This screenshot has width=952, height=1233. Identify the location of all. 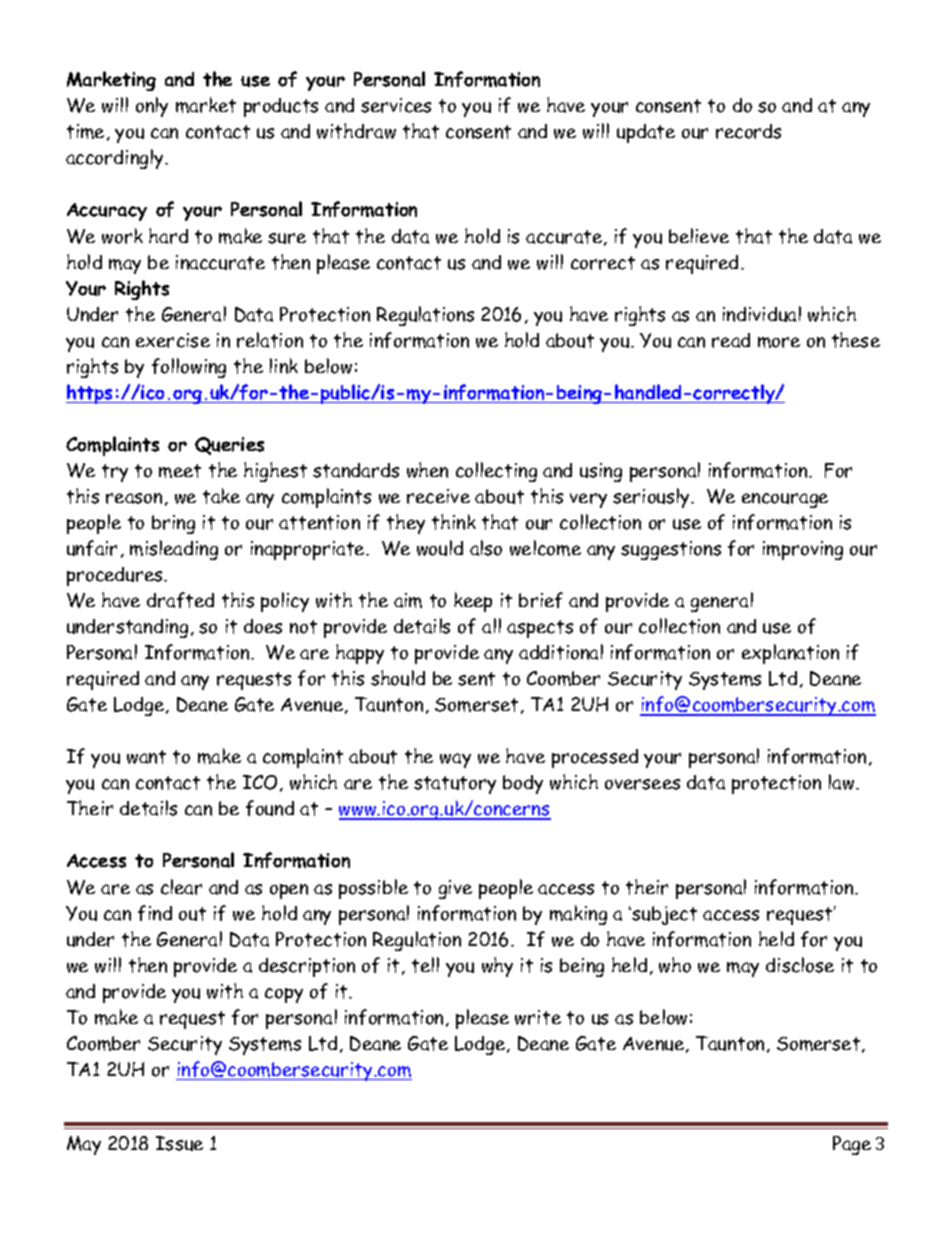
(491, 626).
